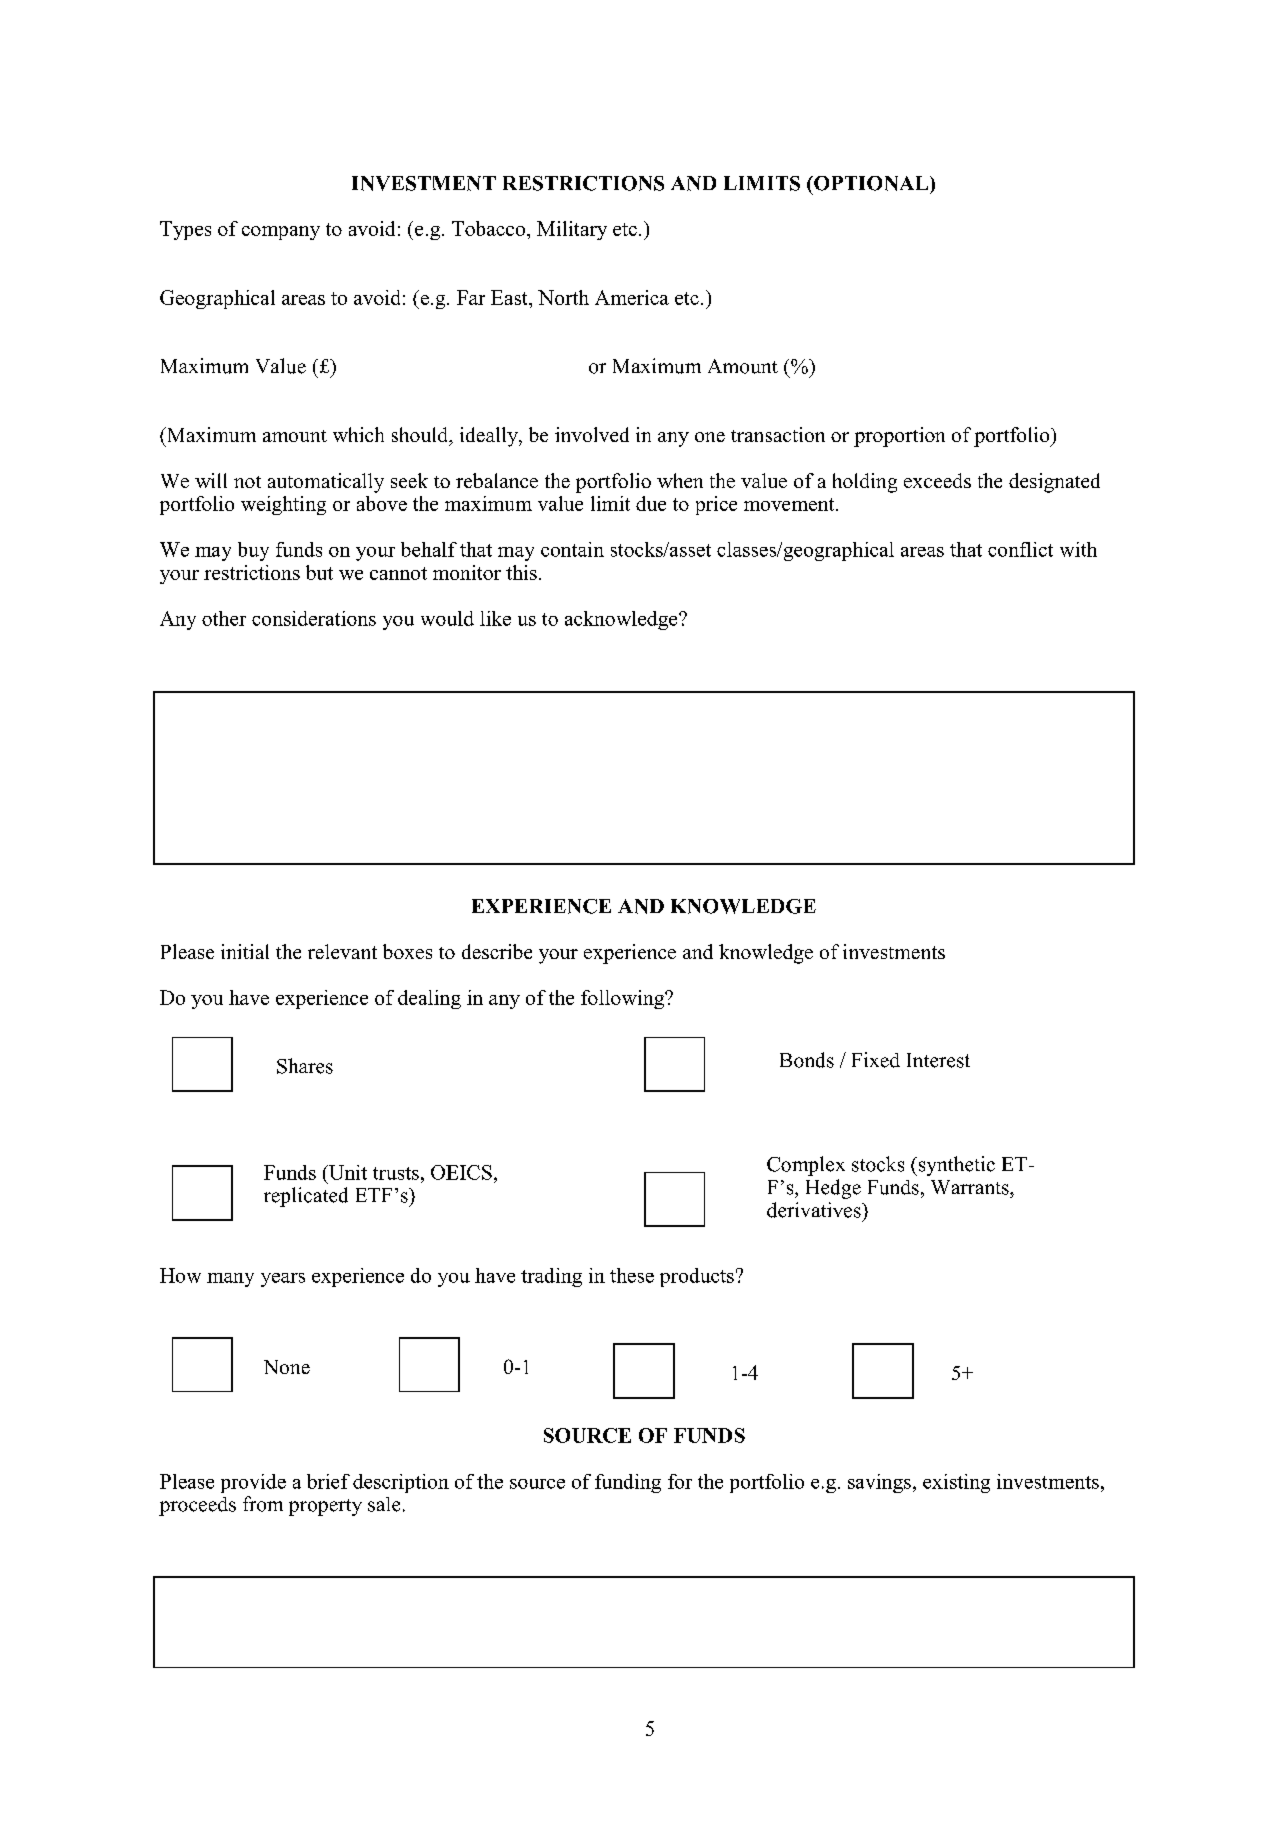 This image has width=1288, height=1822. Describe the element at coordinates (245, 951) in the image. I see `initial` at that location.
